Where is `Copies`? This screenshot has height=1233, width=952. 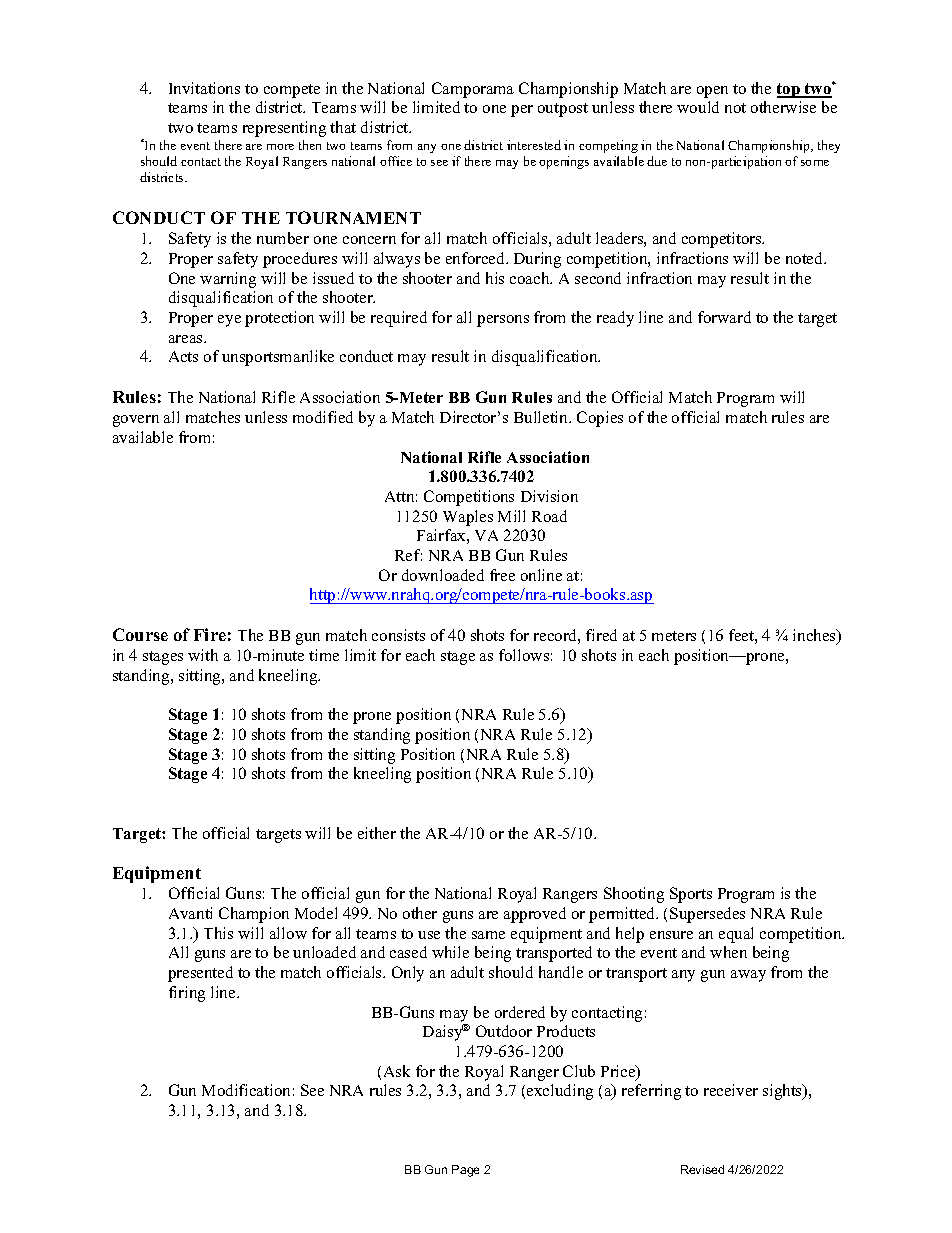 Copies is located at coordinates (600, 419).
